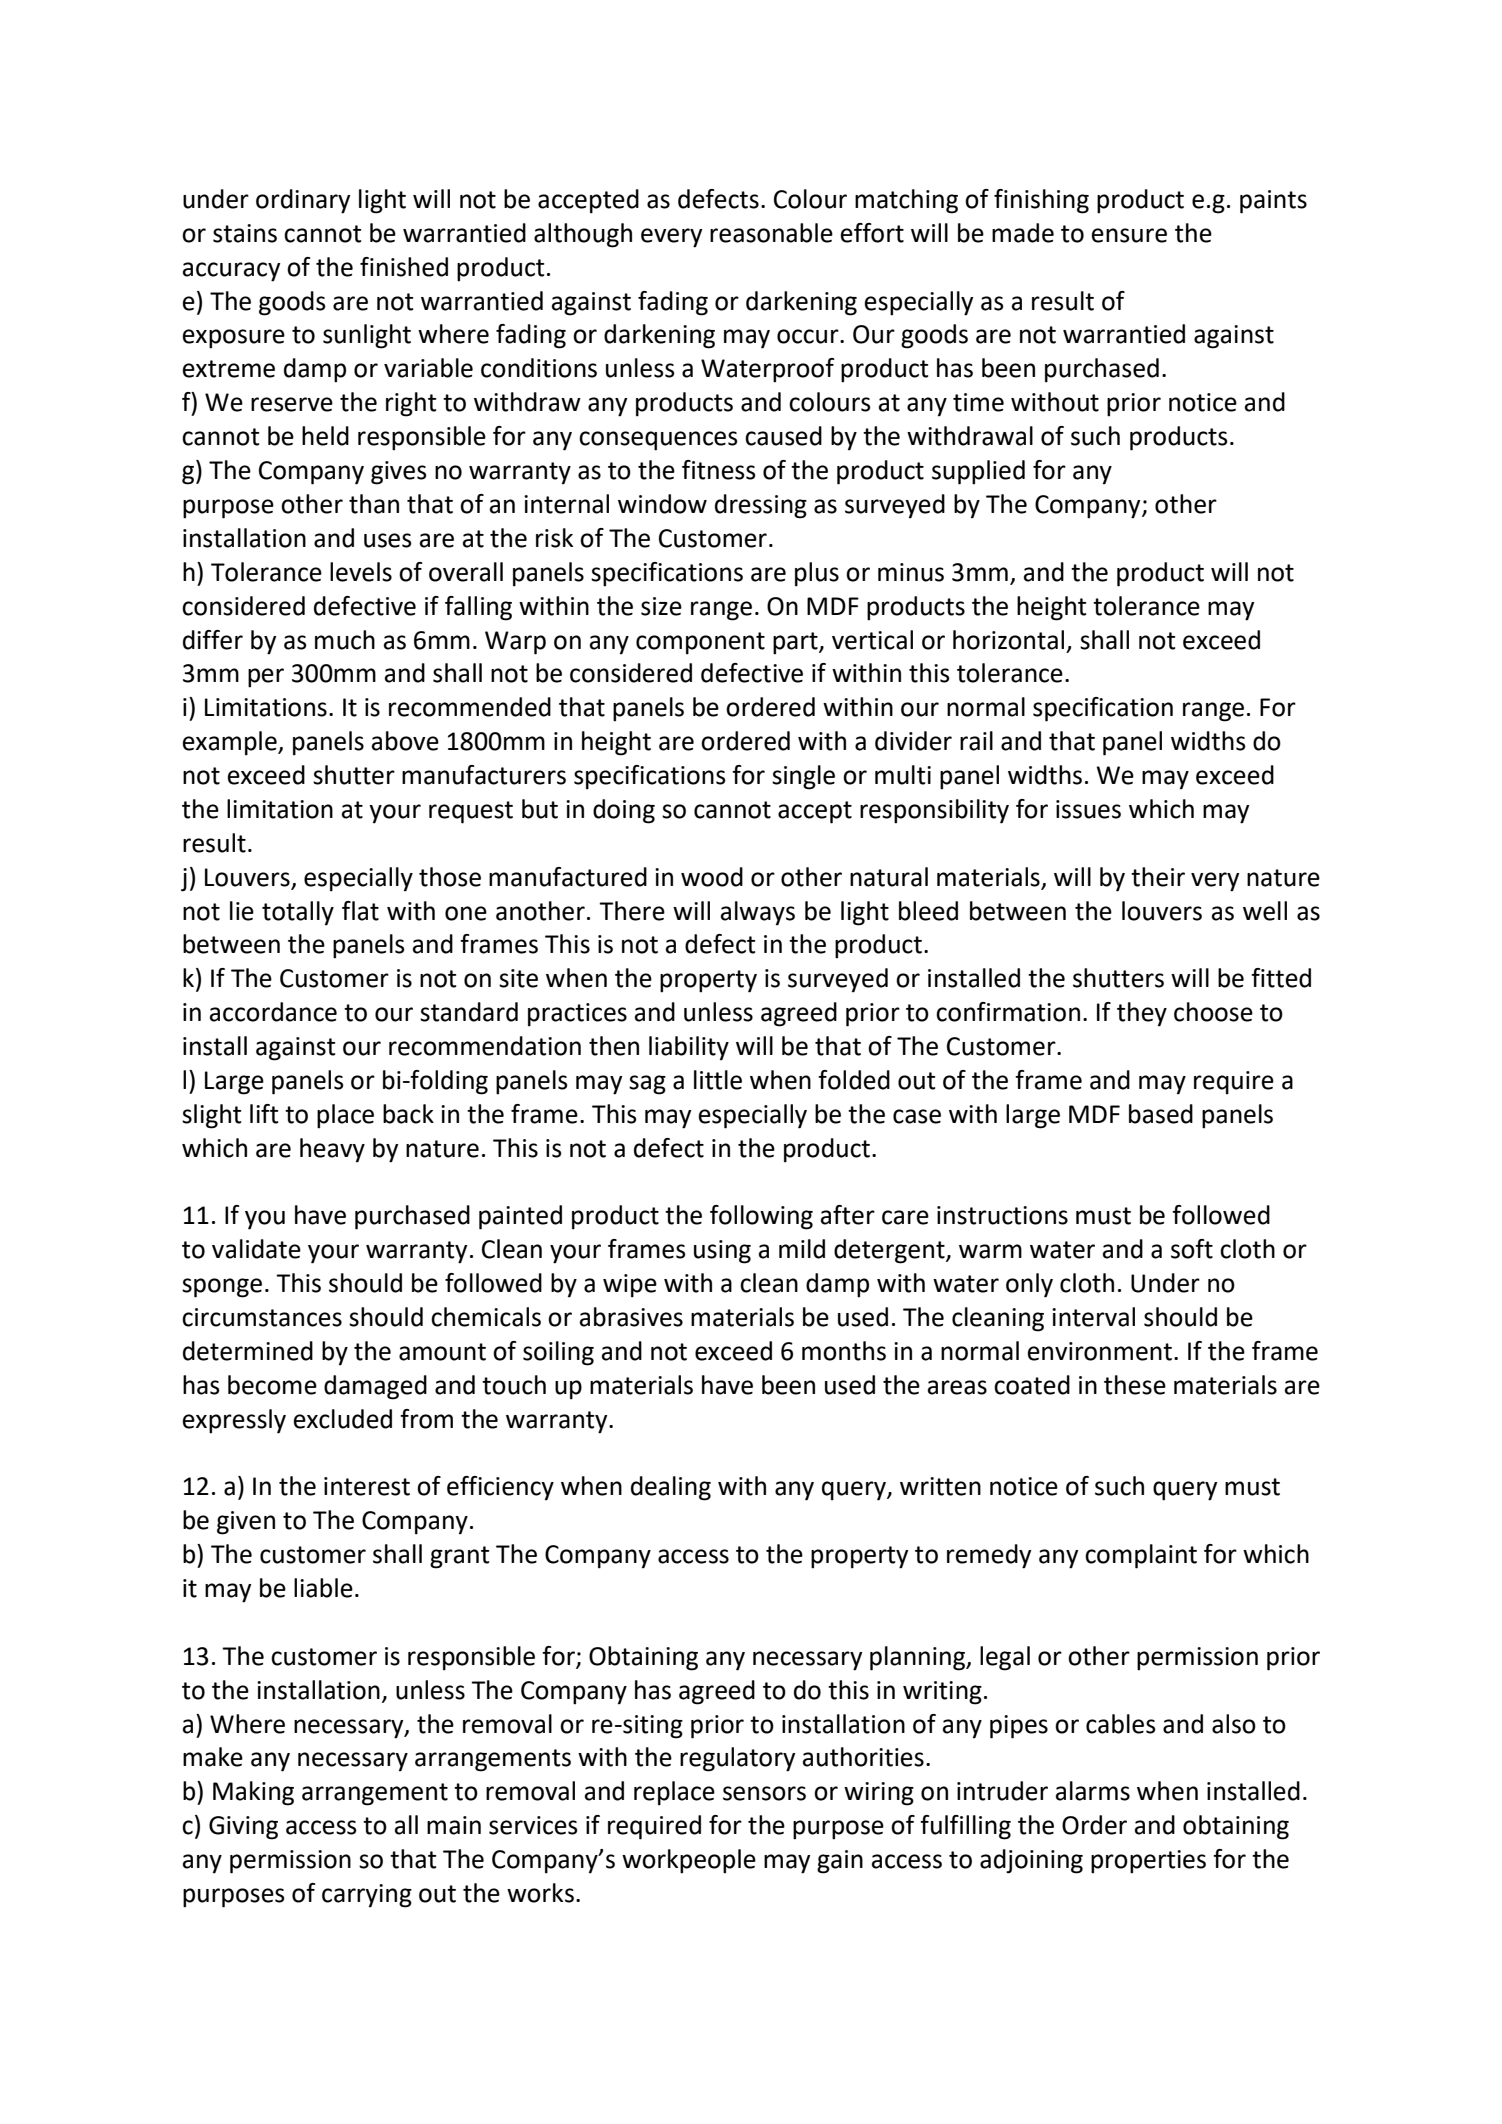  Describe the element at coordinates (404, 267) in the page. I see `finished` at that location.
